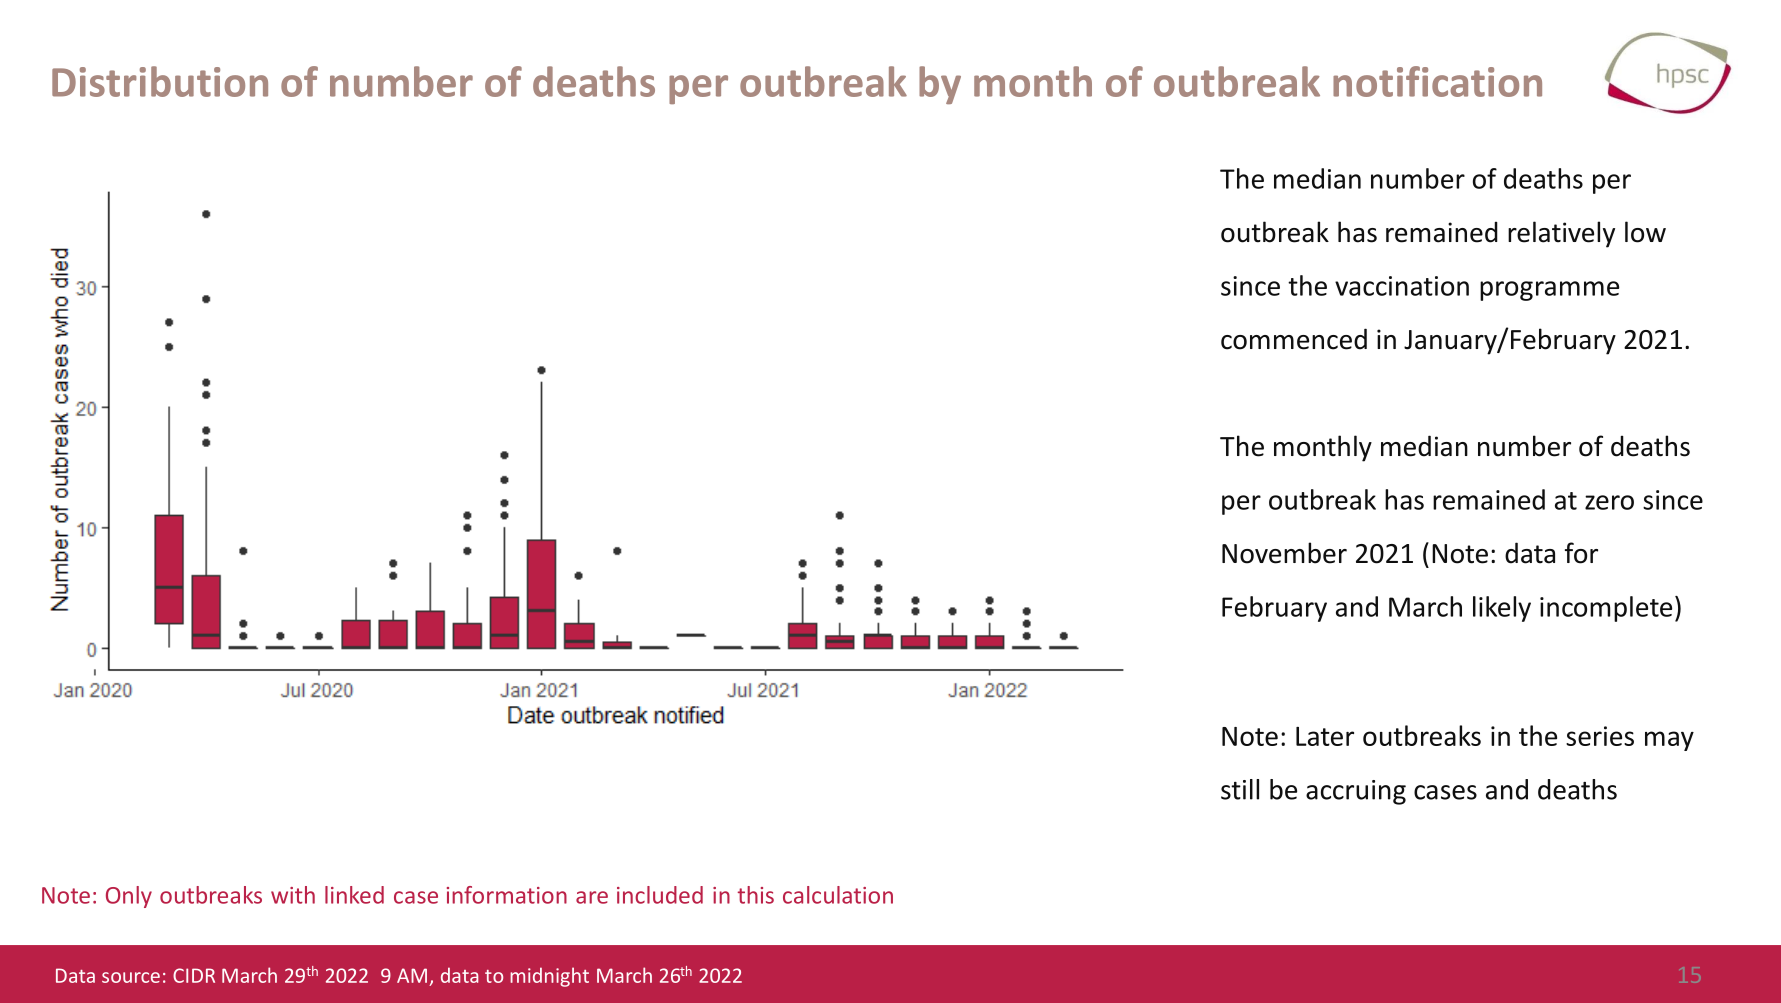 Image resolution: width=1781 pixels, height=1003 pixels. I want to click on notification, so click(1437, 81).
